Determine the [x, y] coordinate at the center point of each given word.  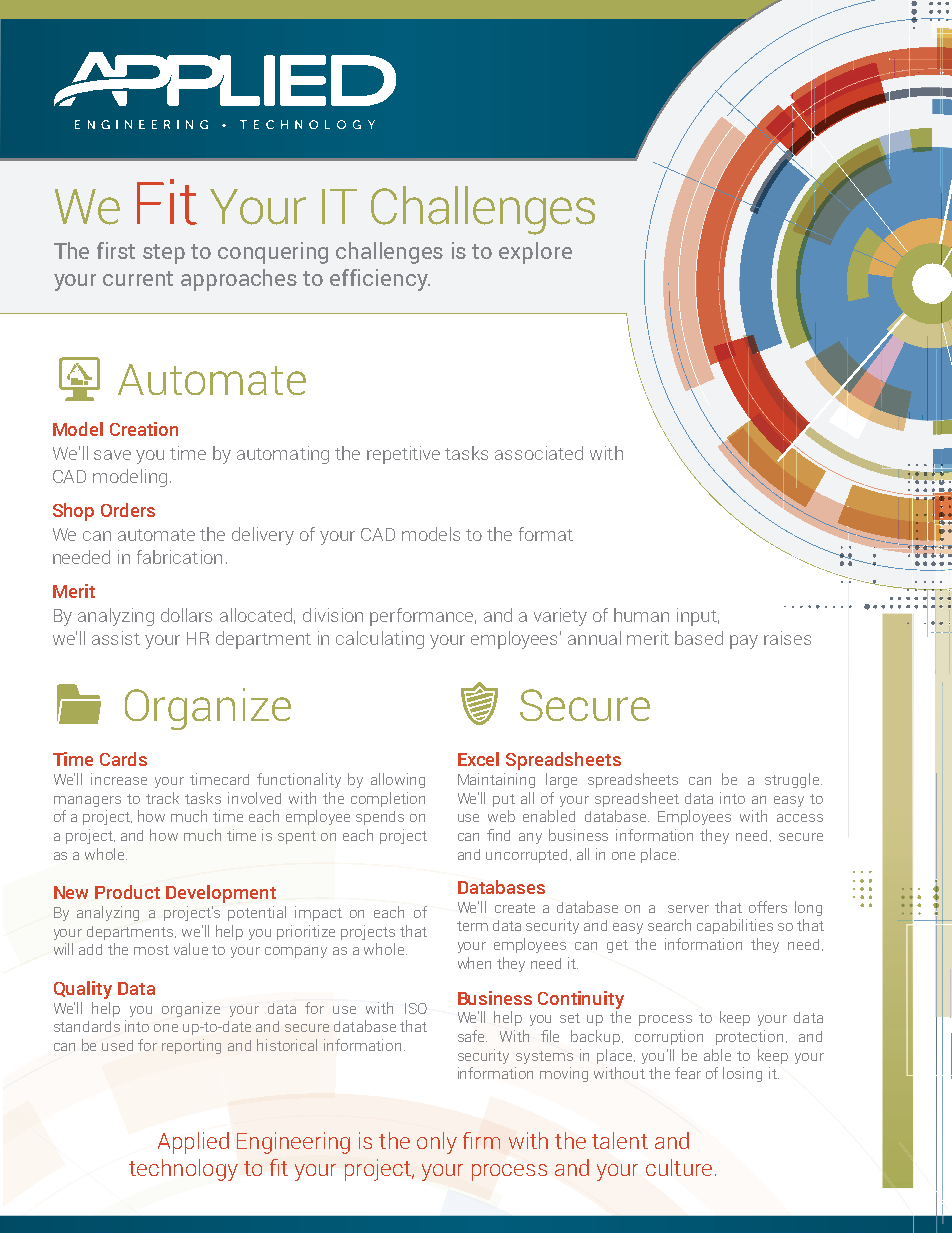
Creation [144, 429]
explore [535, 253]
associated [539, 453]
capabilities [735, 926]
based [699, 638]
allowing [398, 780]
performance [423, 617]
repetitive [403, 455]
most [151, 950]
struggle [793, 780]
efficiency [380, 280]
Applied [193, 1143]
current [138, 278]
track [162, 798]
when [474, 963]
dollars [186, 615]
